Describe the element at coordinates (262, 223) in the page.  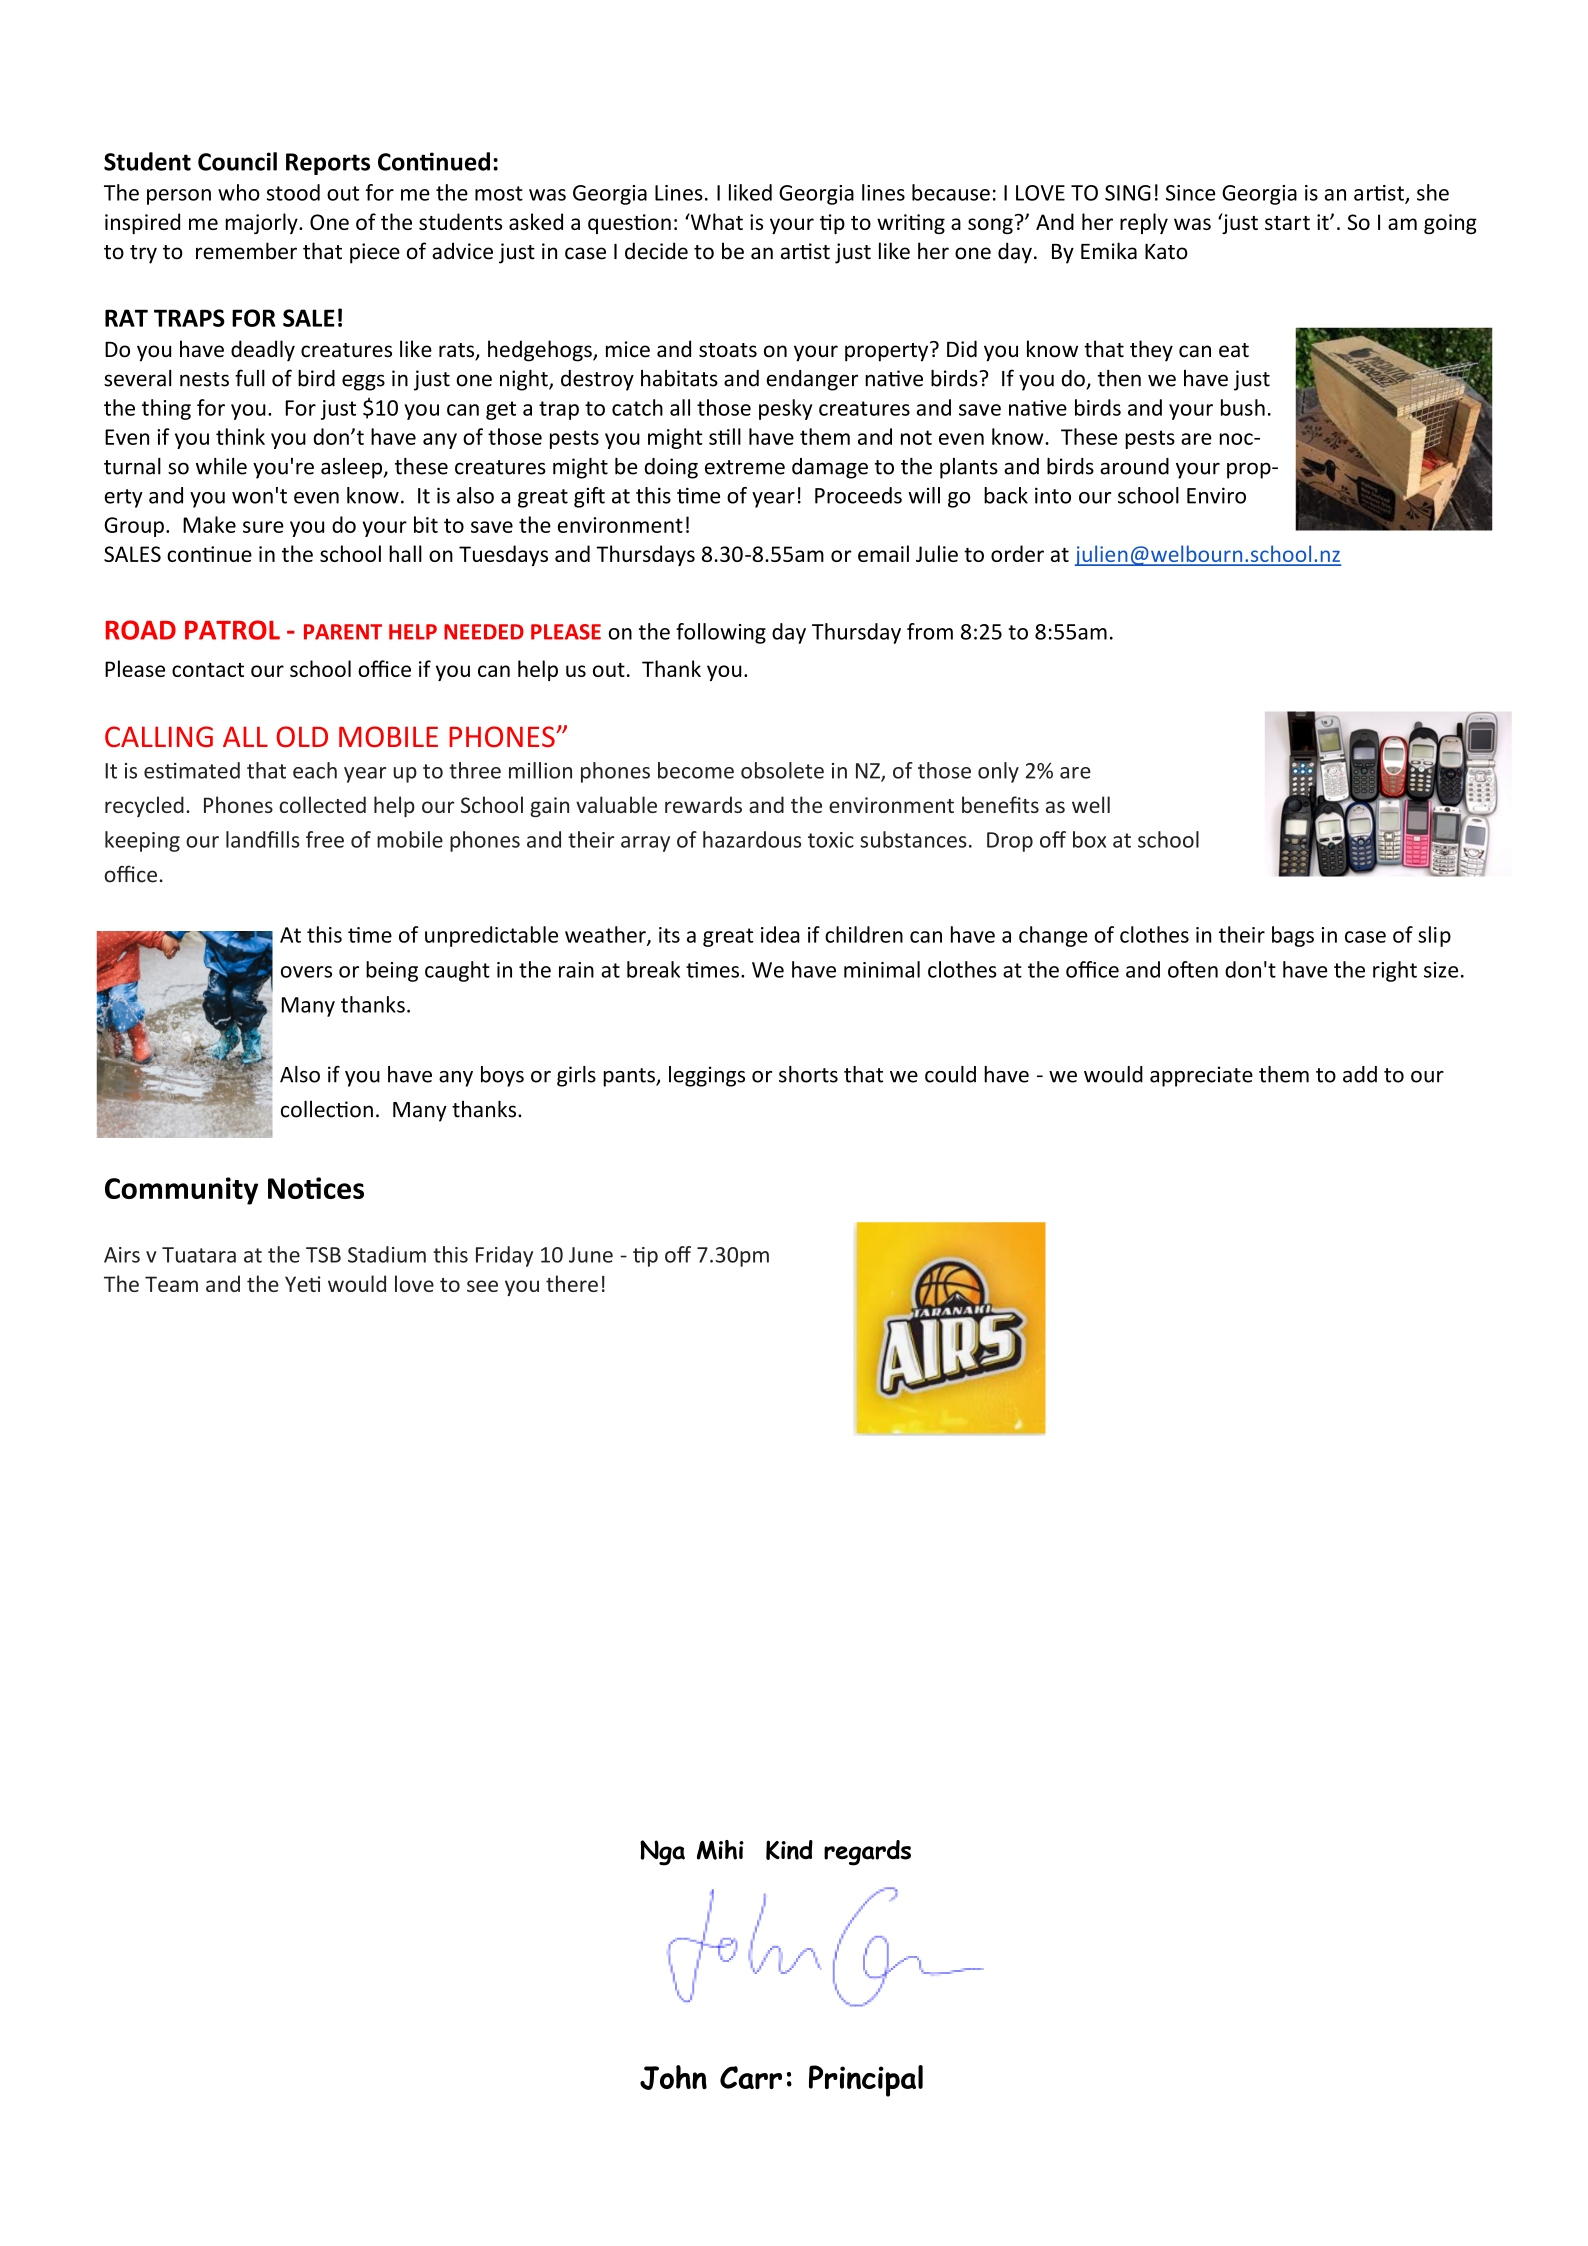
I see `majorly` at that location.
